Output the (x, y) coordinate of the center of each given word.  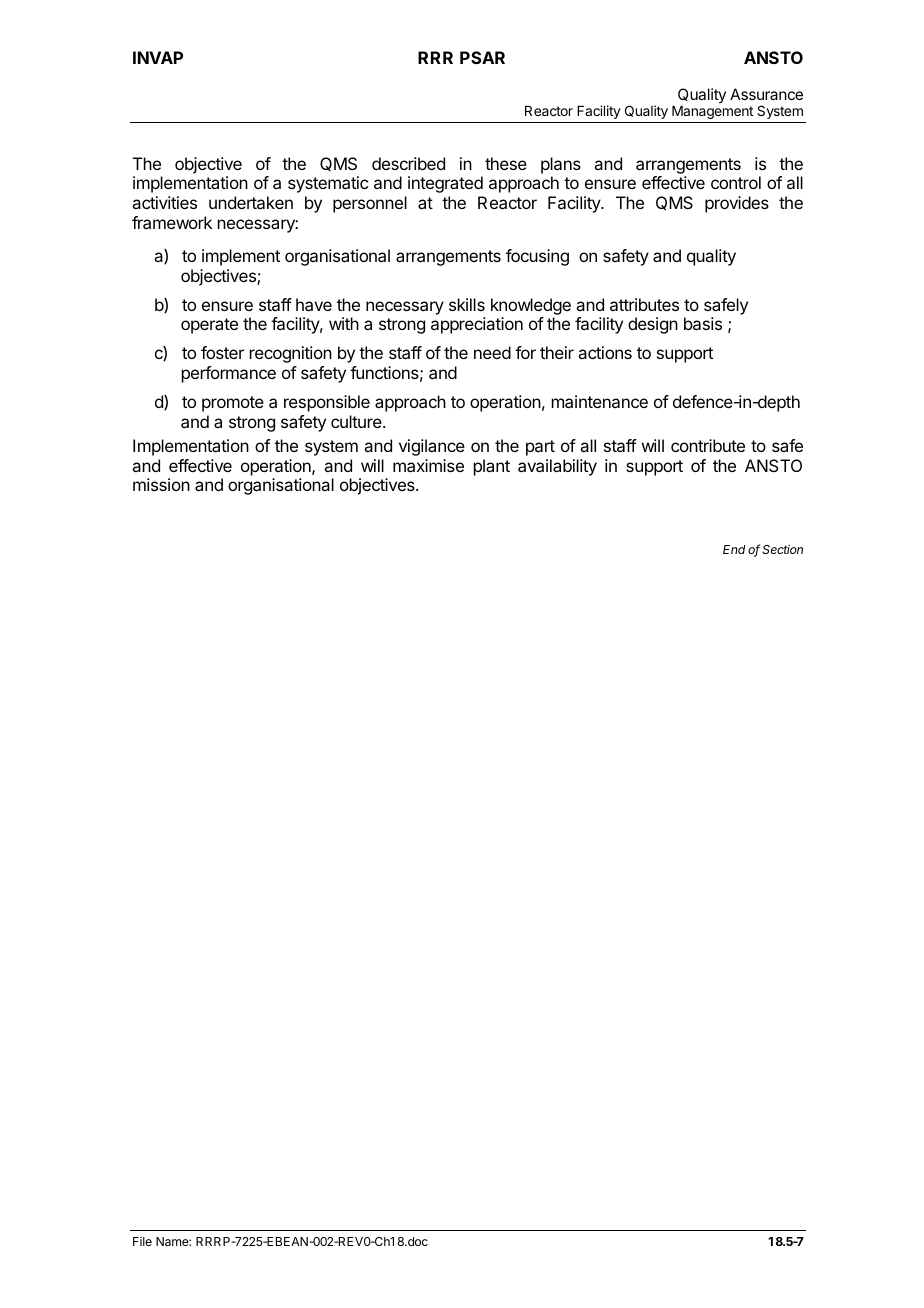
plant (492, 467)
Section (782, 549)
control (736, 182)
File (142, 1241)
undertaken (251, 202)
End (734, 549)
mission (161, 484)
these (506, 163)
